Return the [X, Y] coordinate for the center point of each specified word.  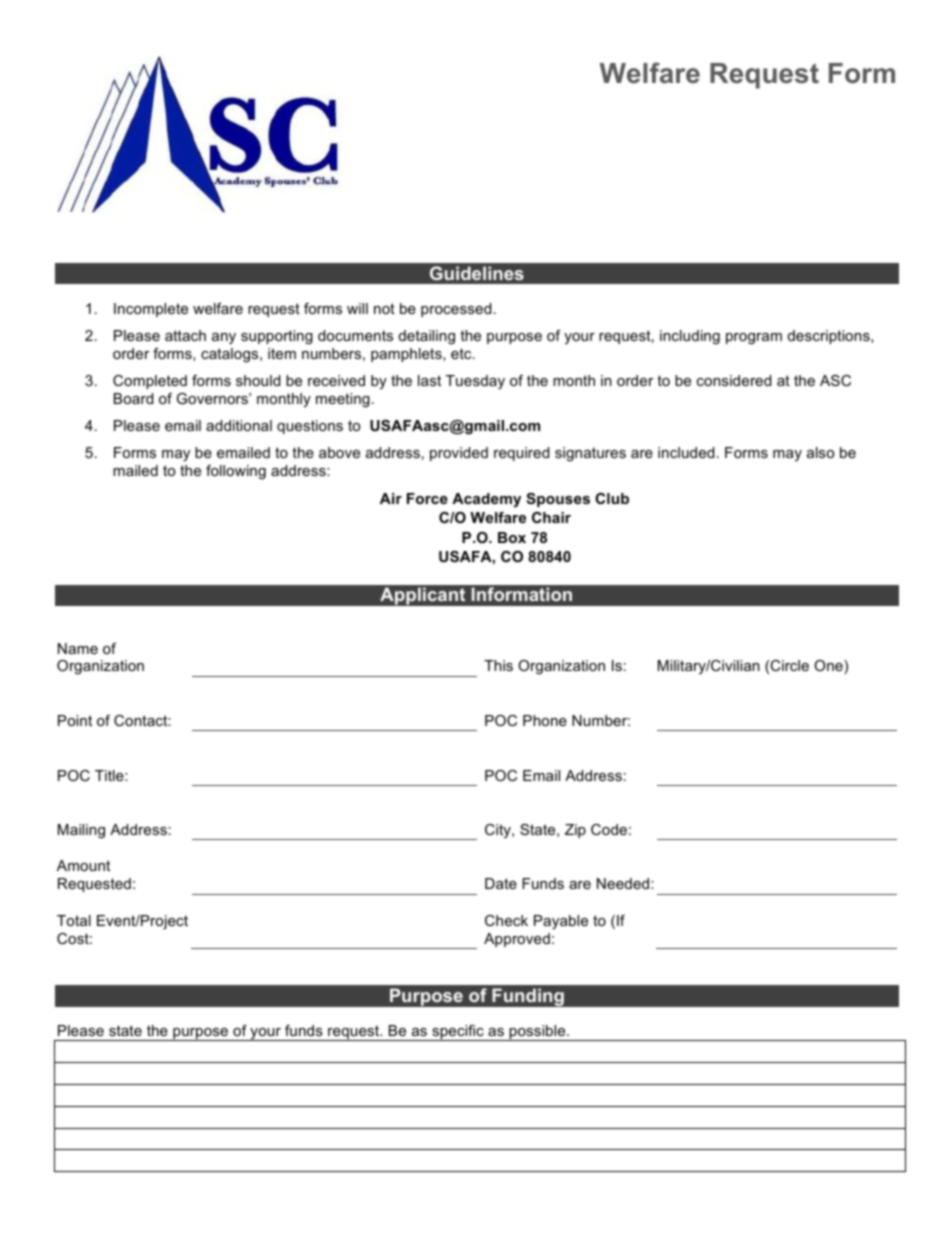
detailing [427, 337]
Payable [561, 922]
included [686, 452]
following [236, 472]
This [498, 665]
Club [612, 498]
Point [75, 720]
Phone [545, 720]
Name [78, 648]
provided [459, 454]
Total [74, 920]
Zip [575, 831]
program [754, 339]
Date [501, 883]
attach [185, 335]
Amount [83, 865]
